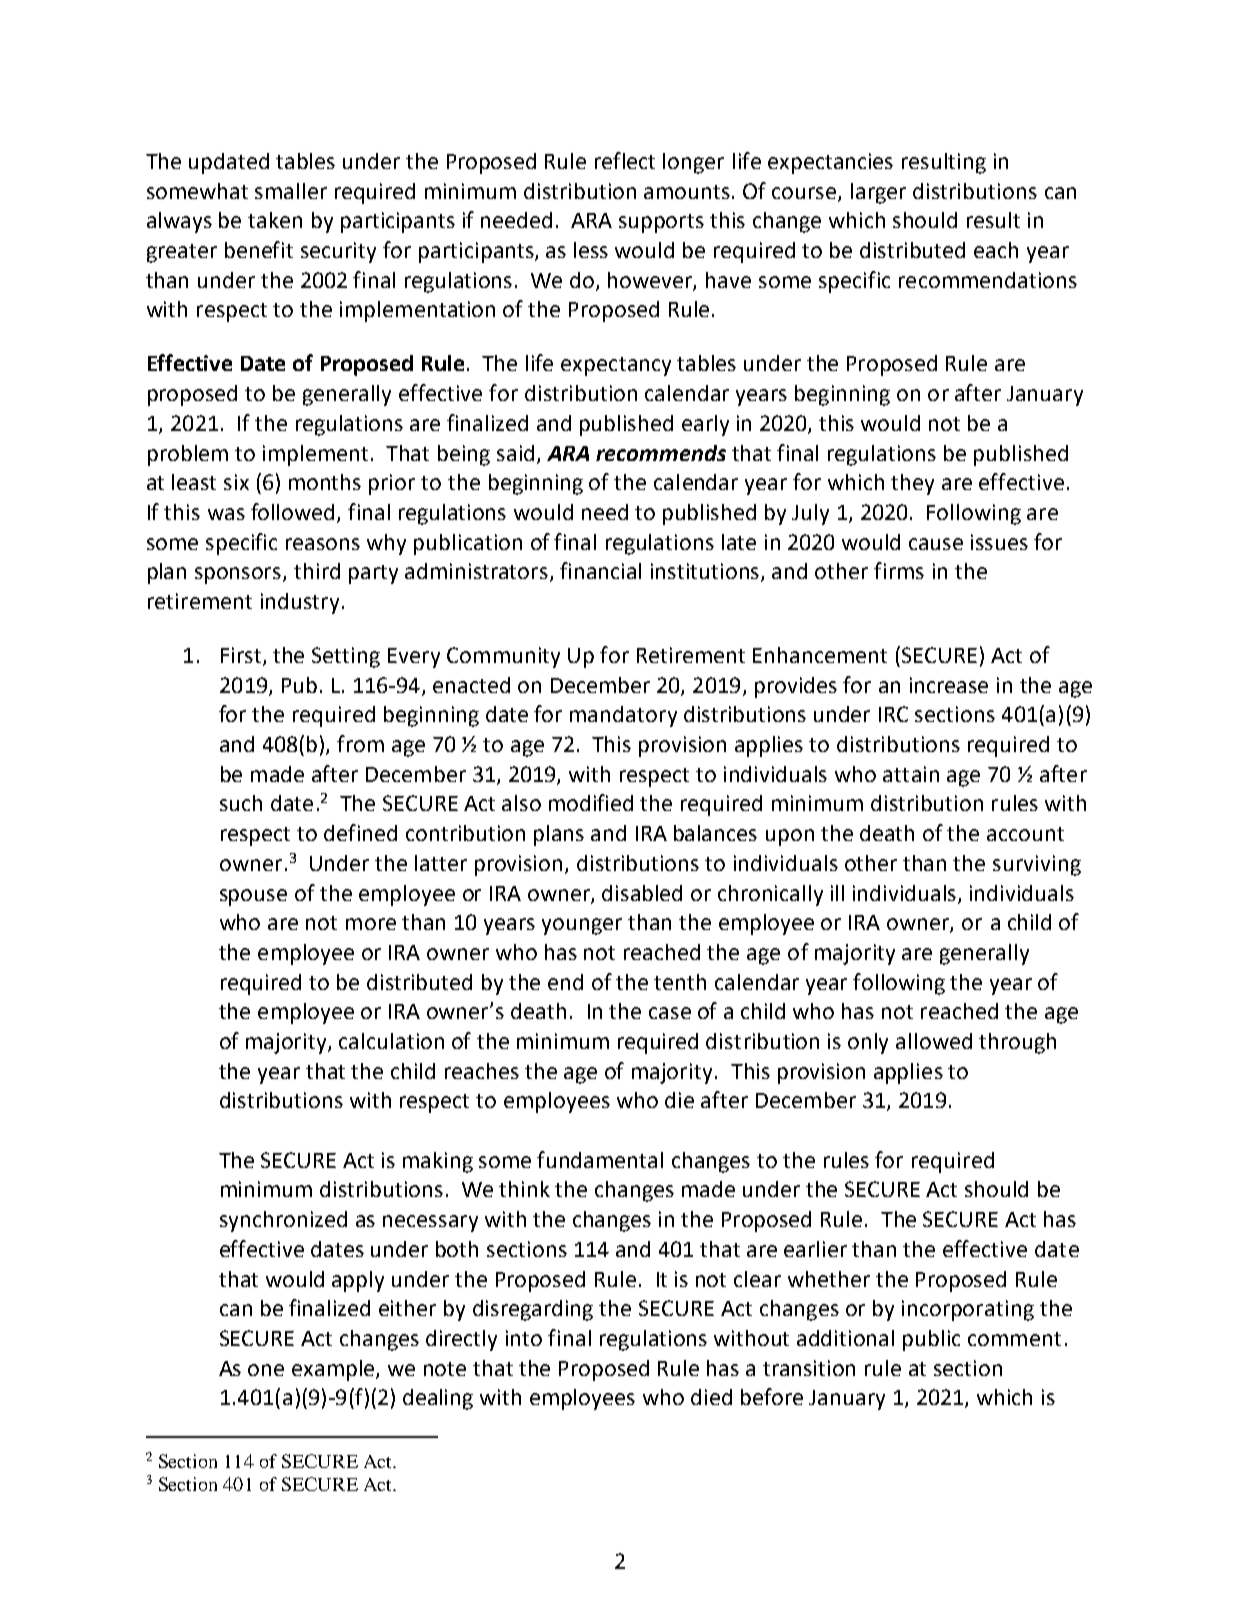 The width and height of the screenshot is (1240, 1605). Describe the element at coordinates (325, 482) in the screenshot. I see `months` at that location.
